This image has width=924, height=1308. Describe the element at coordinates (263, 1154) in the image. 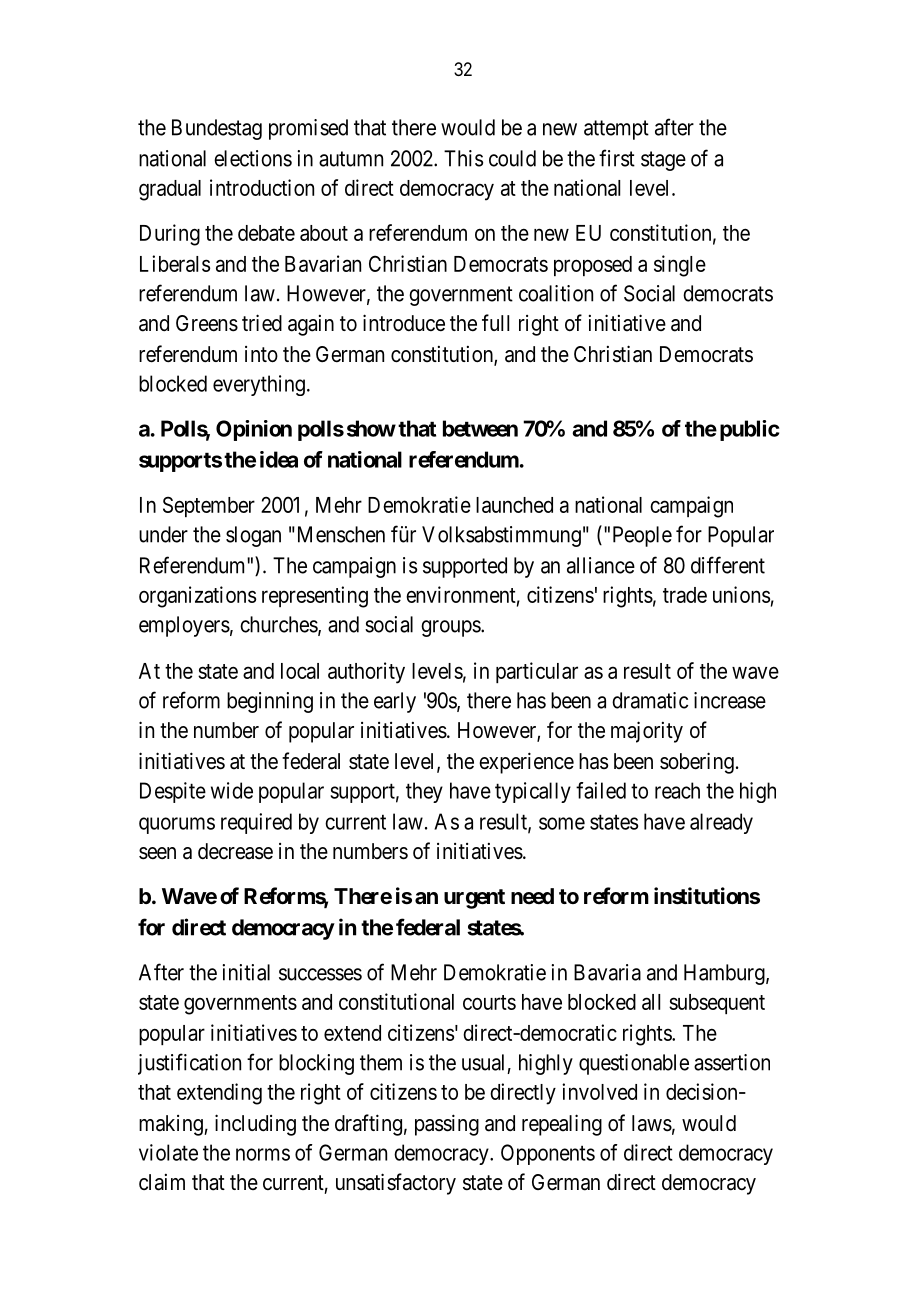

I see `norms` at that location.
